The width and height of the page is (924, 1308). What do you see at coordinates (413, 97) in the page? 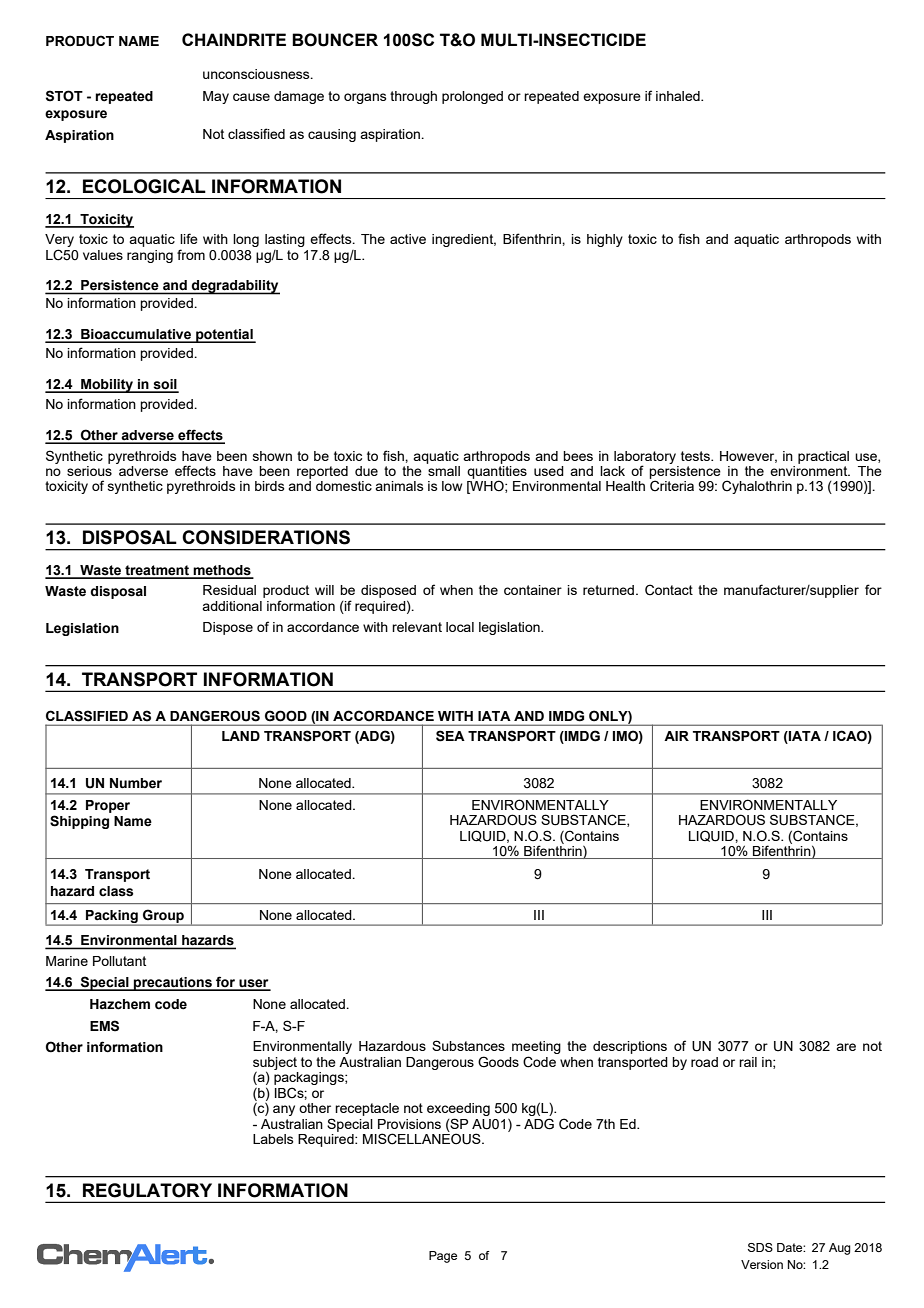
I see `through` at bounding box center [413, 97].
